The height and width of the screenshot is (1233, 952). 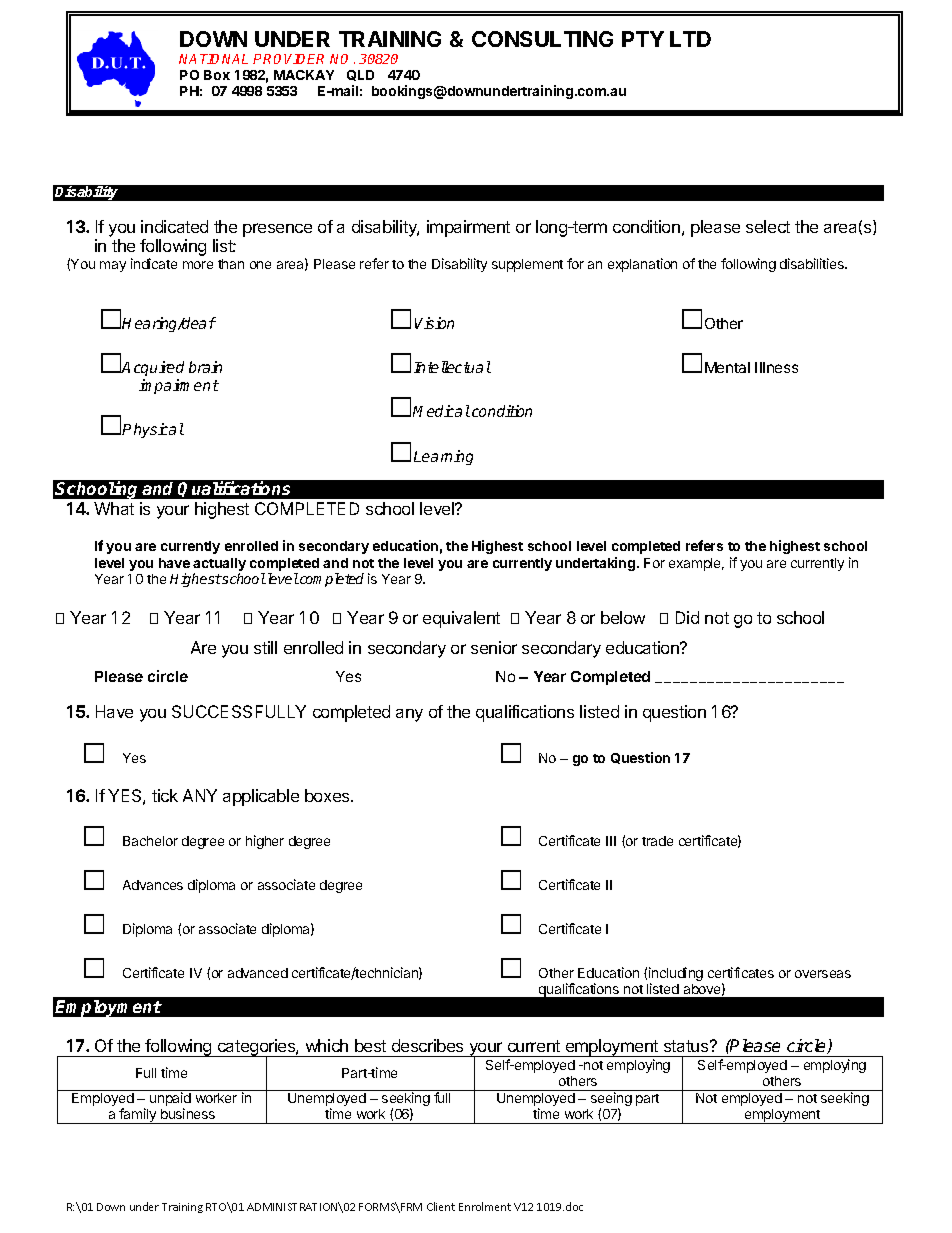 I want to click on equivalent, so click(x=461, y=619).
